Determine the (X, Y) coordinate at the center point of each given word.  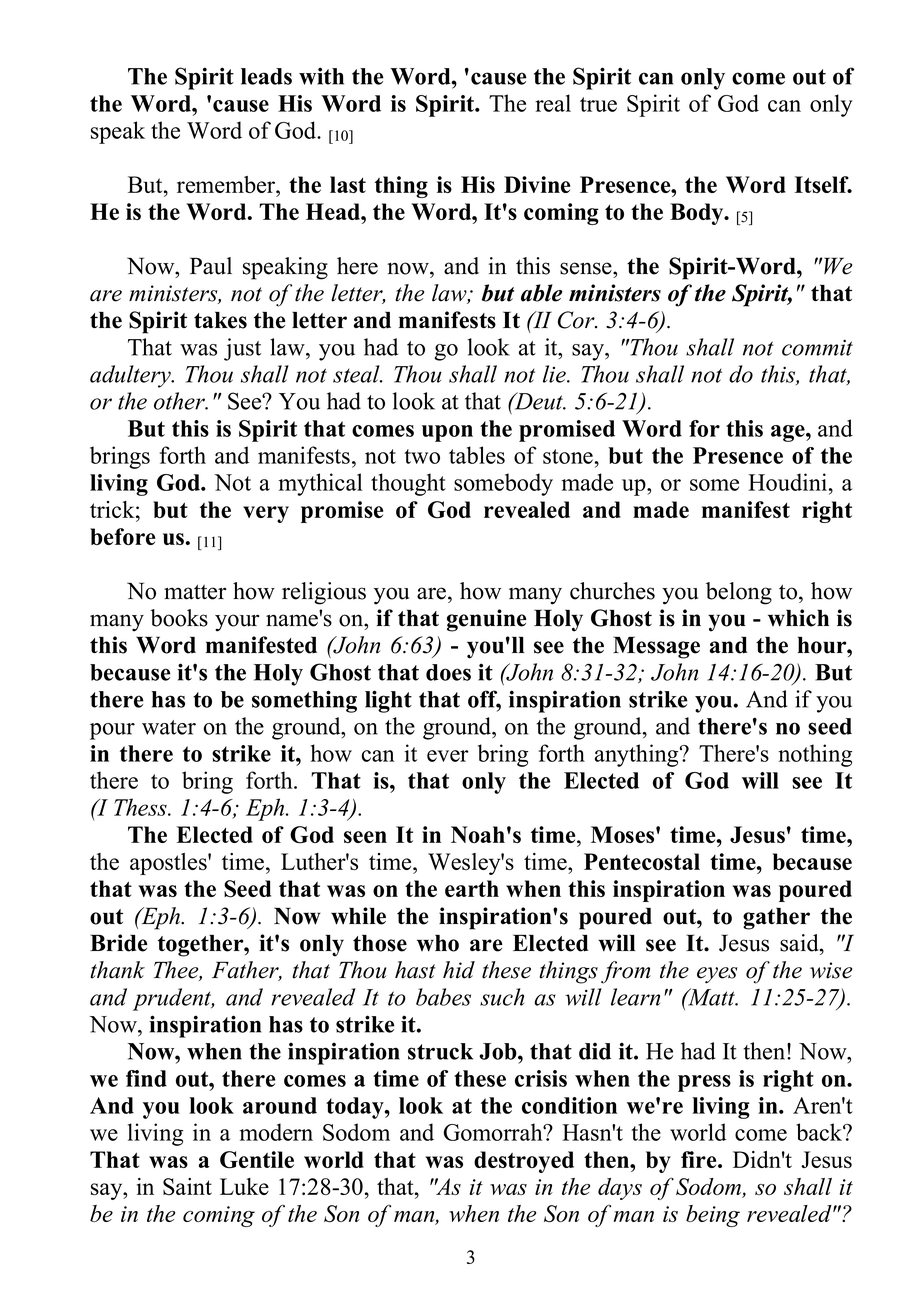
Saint (187, 1186)
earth (472, 888)
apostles (169, 864)
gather (776, 918)
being (713, 1216)
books (179, 618)
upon (447, 433)
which (798, 618)
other (180, 401)
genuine (487, 620)
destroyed (524, 1162)
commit (817, 347)
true (598, 104)
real (553, 103)
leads (266, 76)
